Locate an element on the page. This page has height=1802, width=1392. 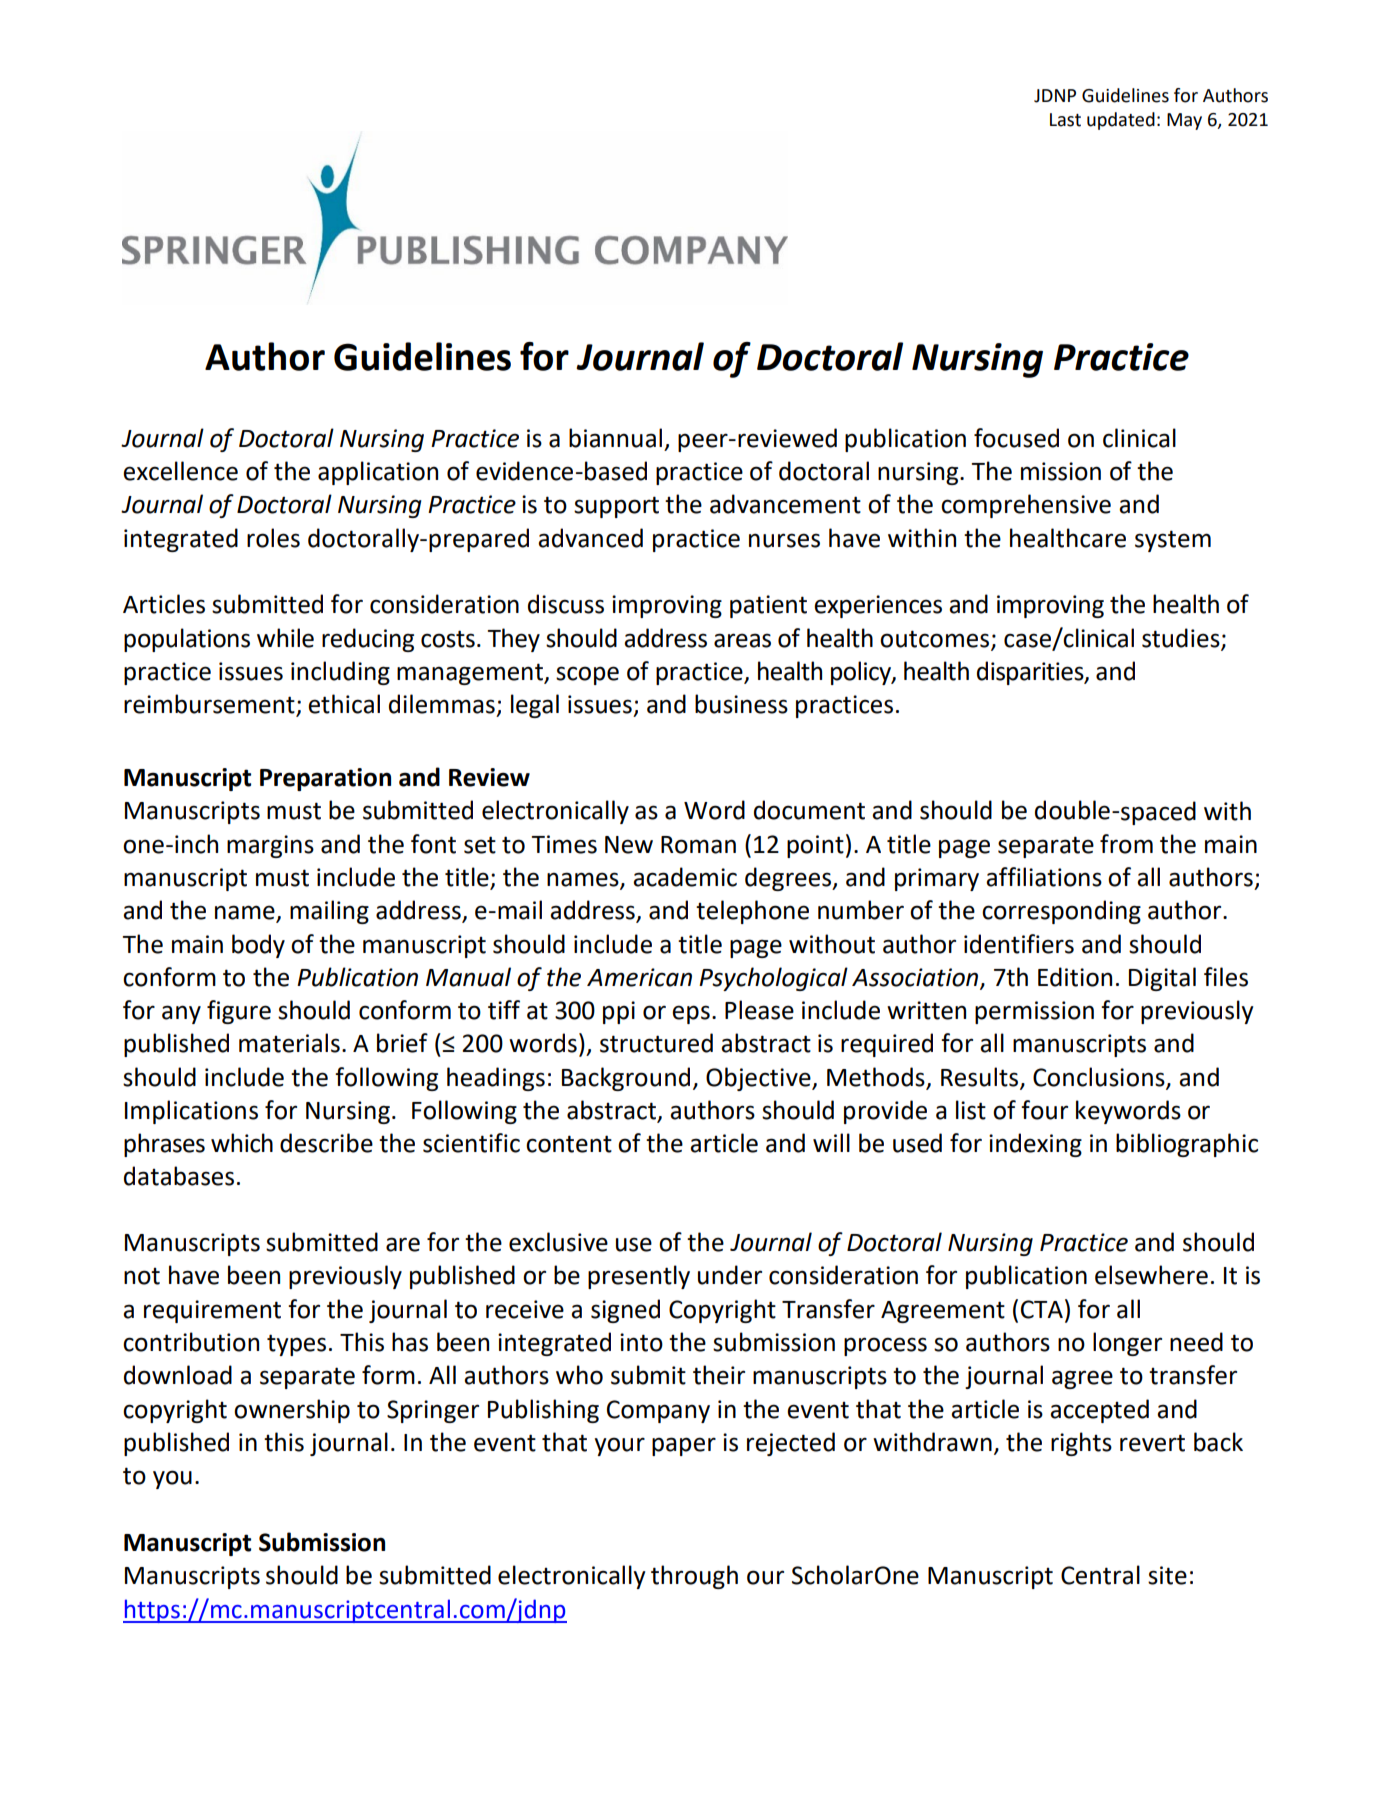
Last is located at coordinates (1065, 120).
